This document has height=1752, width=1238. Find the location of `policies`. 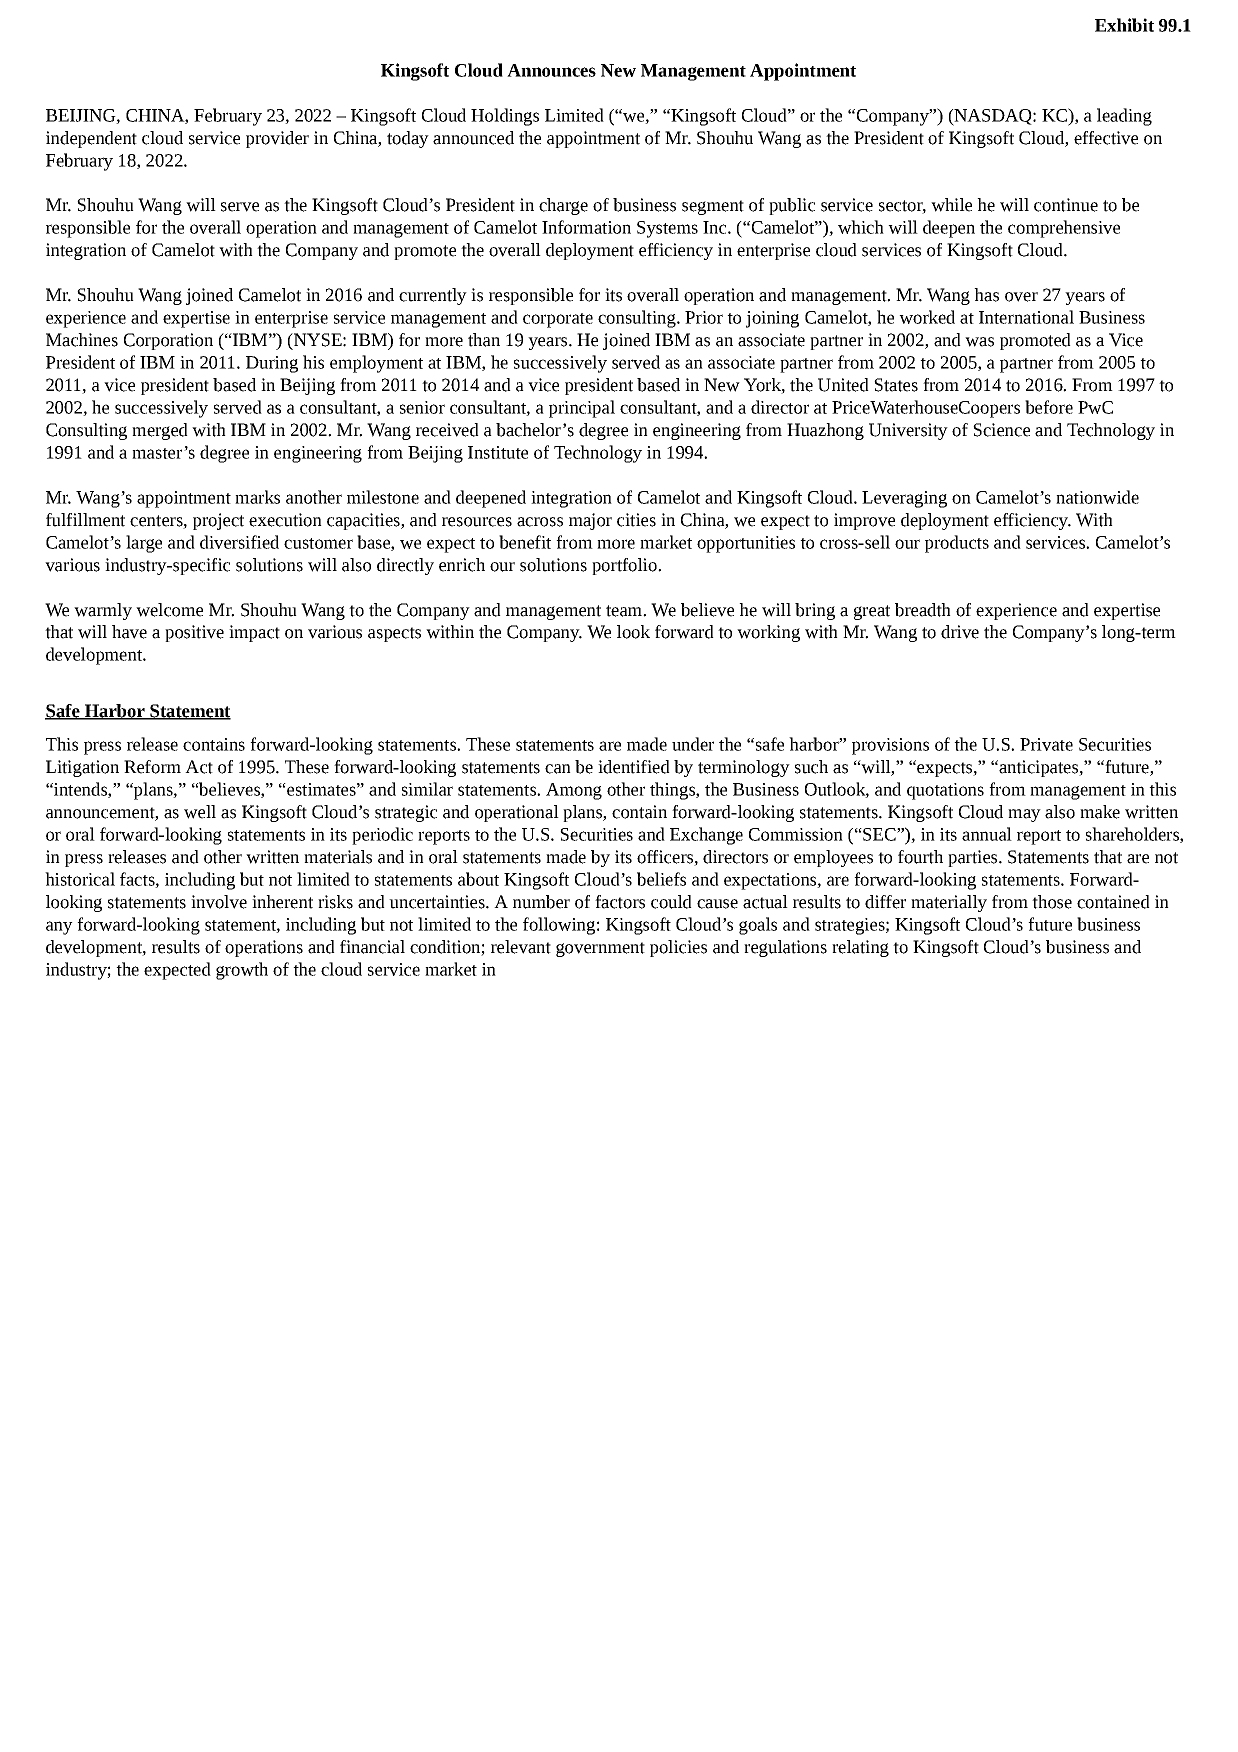

policies is located at coordinates (678, 948).
